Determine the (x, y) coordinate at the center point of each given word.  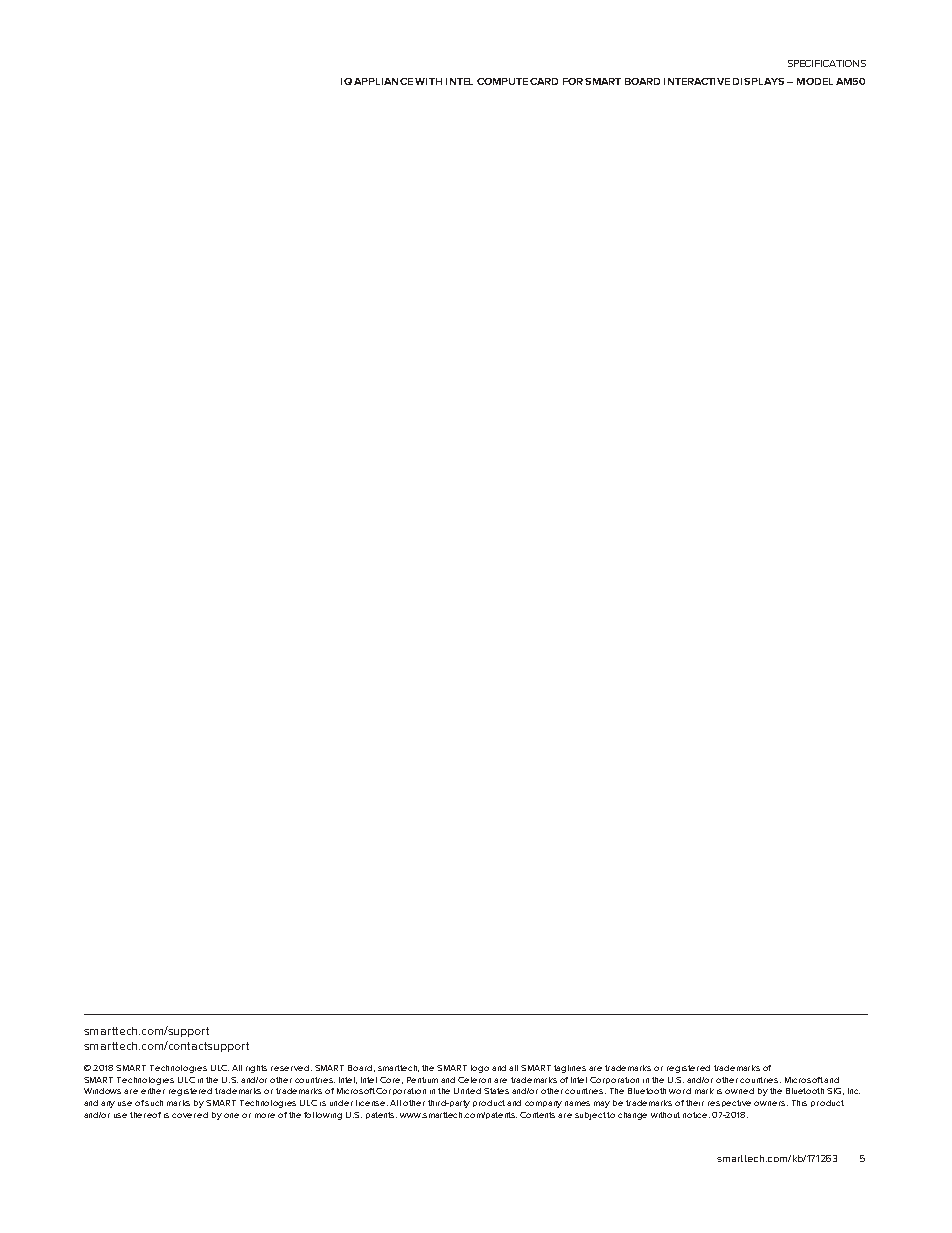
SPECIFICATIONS (827, 63)
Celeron (474, 1080)
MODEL (815, 81)
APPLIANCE (383, 81)
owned (739, 1091)
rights (256, 1069)
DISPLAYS (758, 81)
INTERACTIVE (697, 81)
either (153, 1091)
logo (480, 1069)
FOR (573, 81)
